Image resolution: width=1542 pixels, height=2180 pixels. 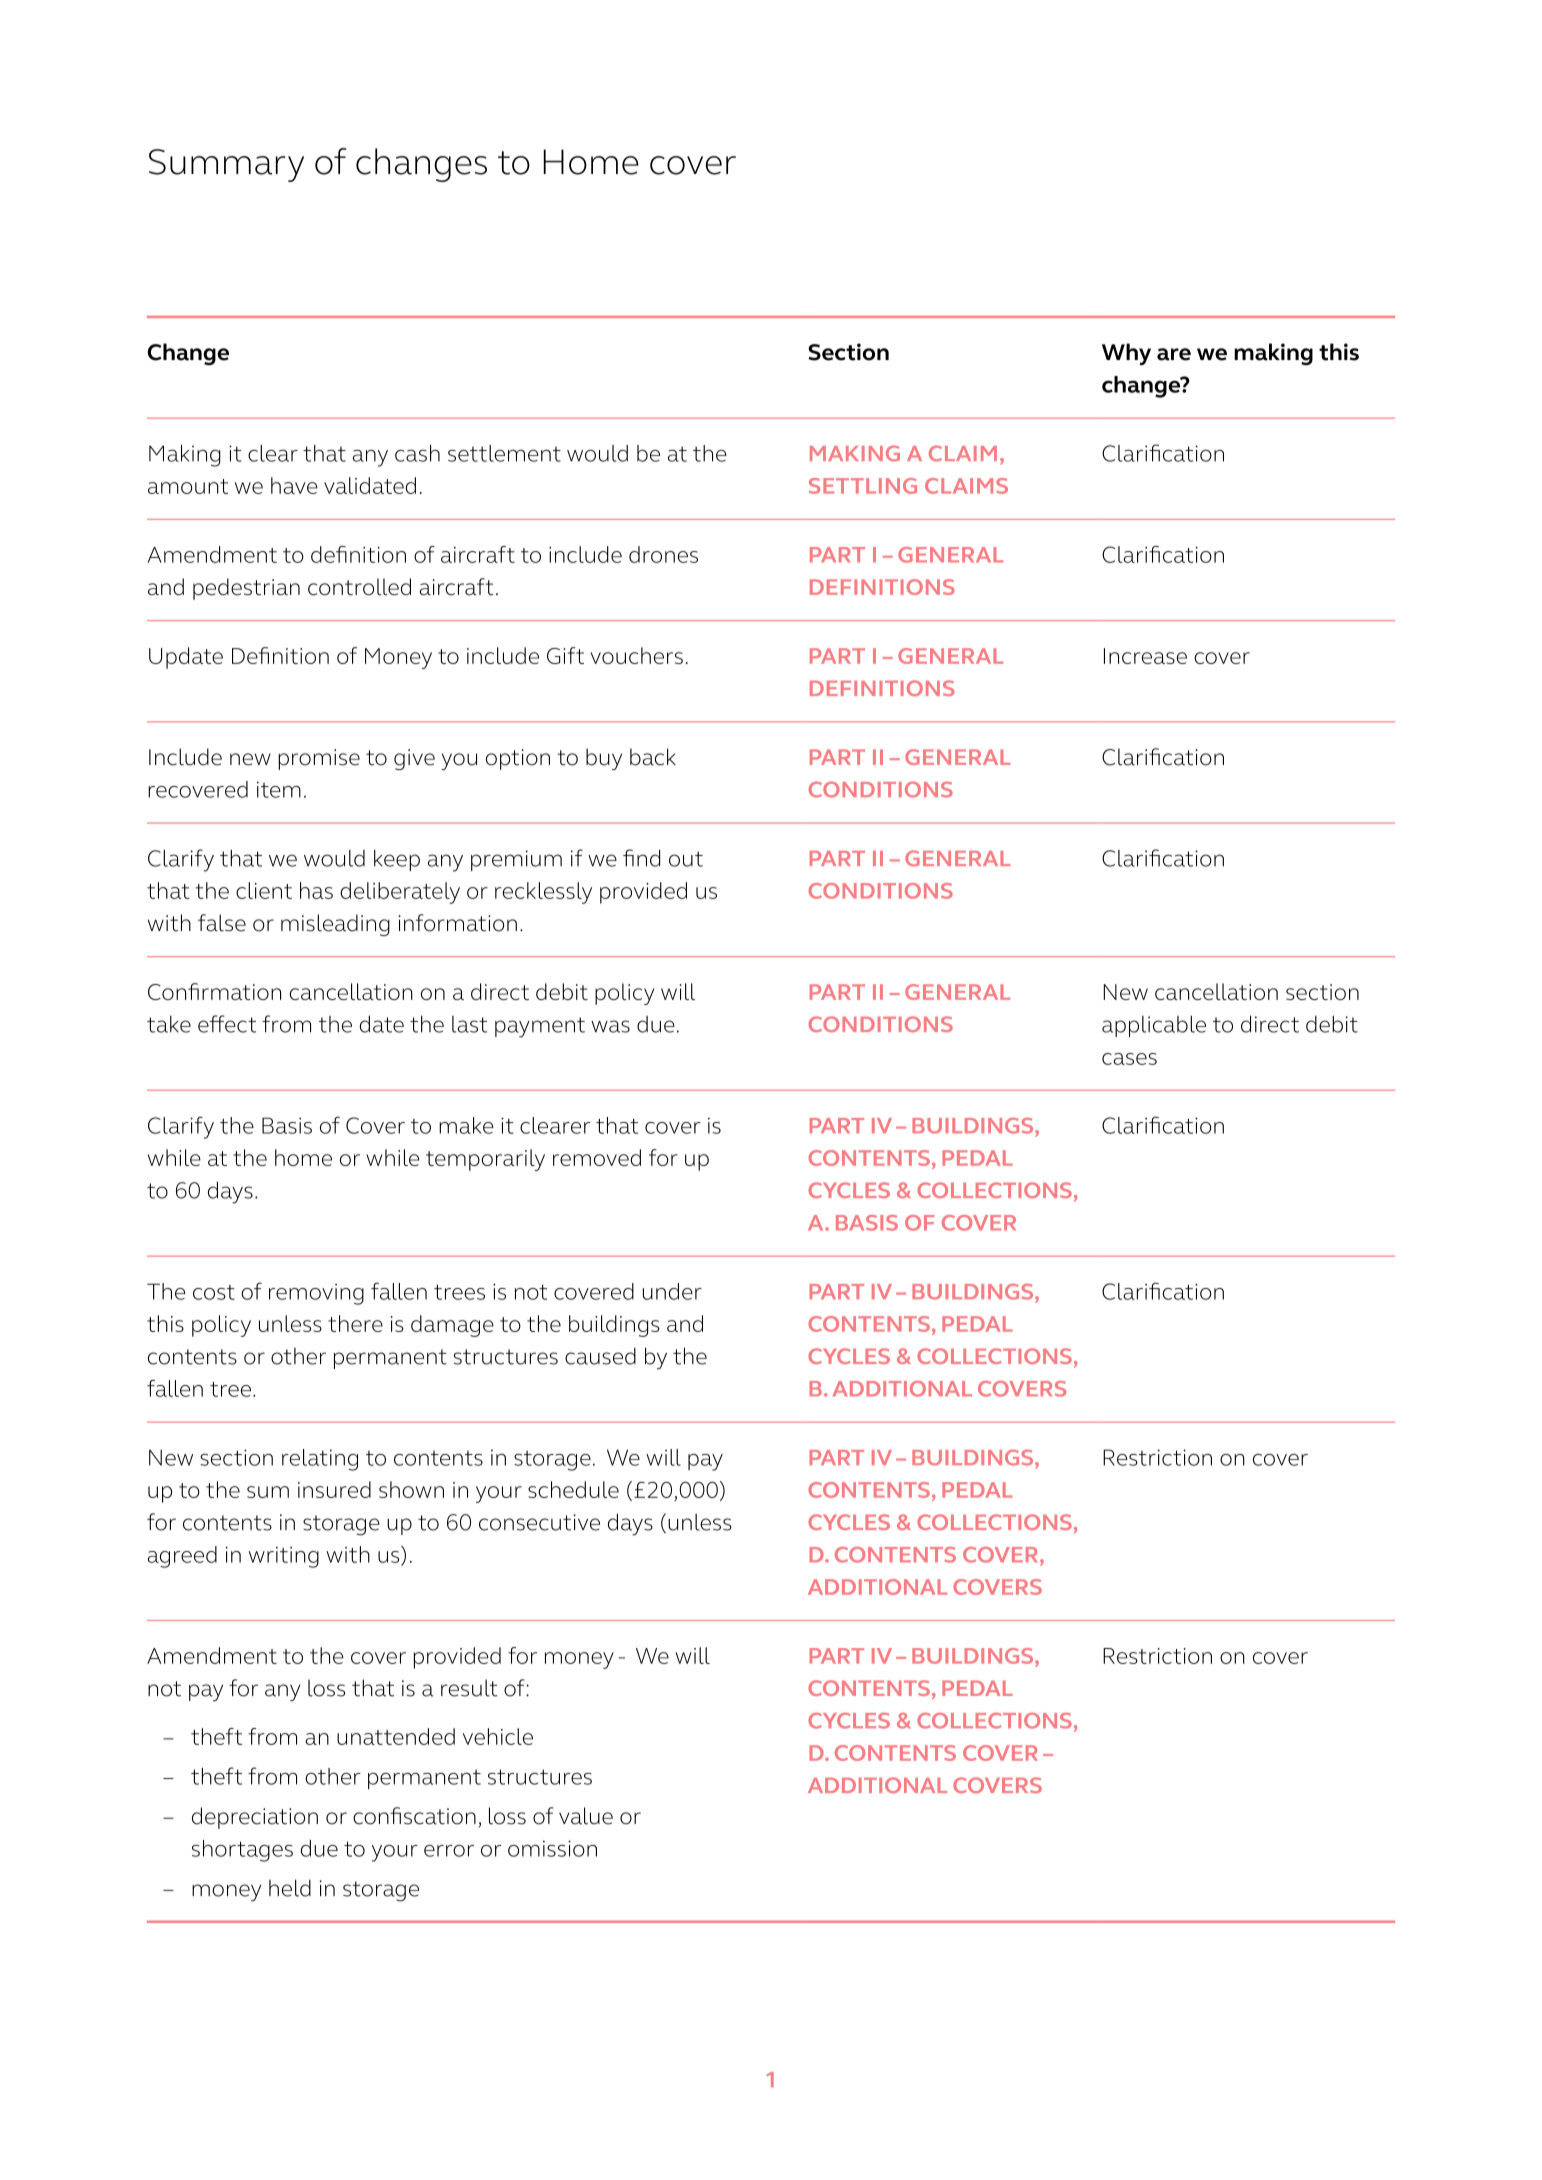 I want to click on caused, so click(x=600, y=1356).
